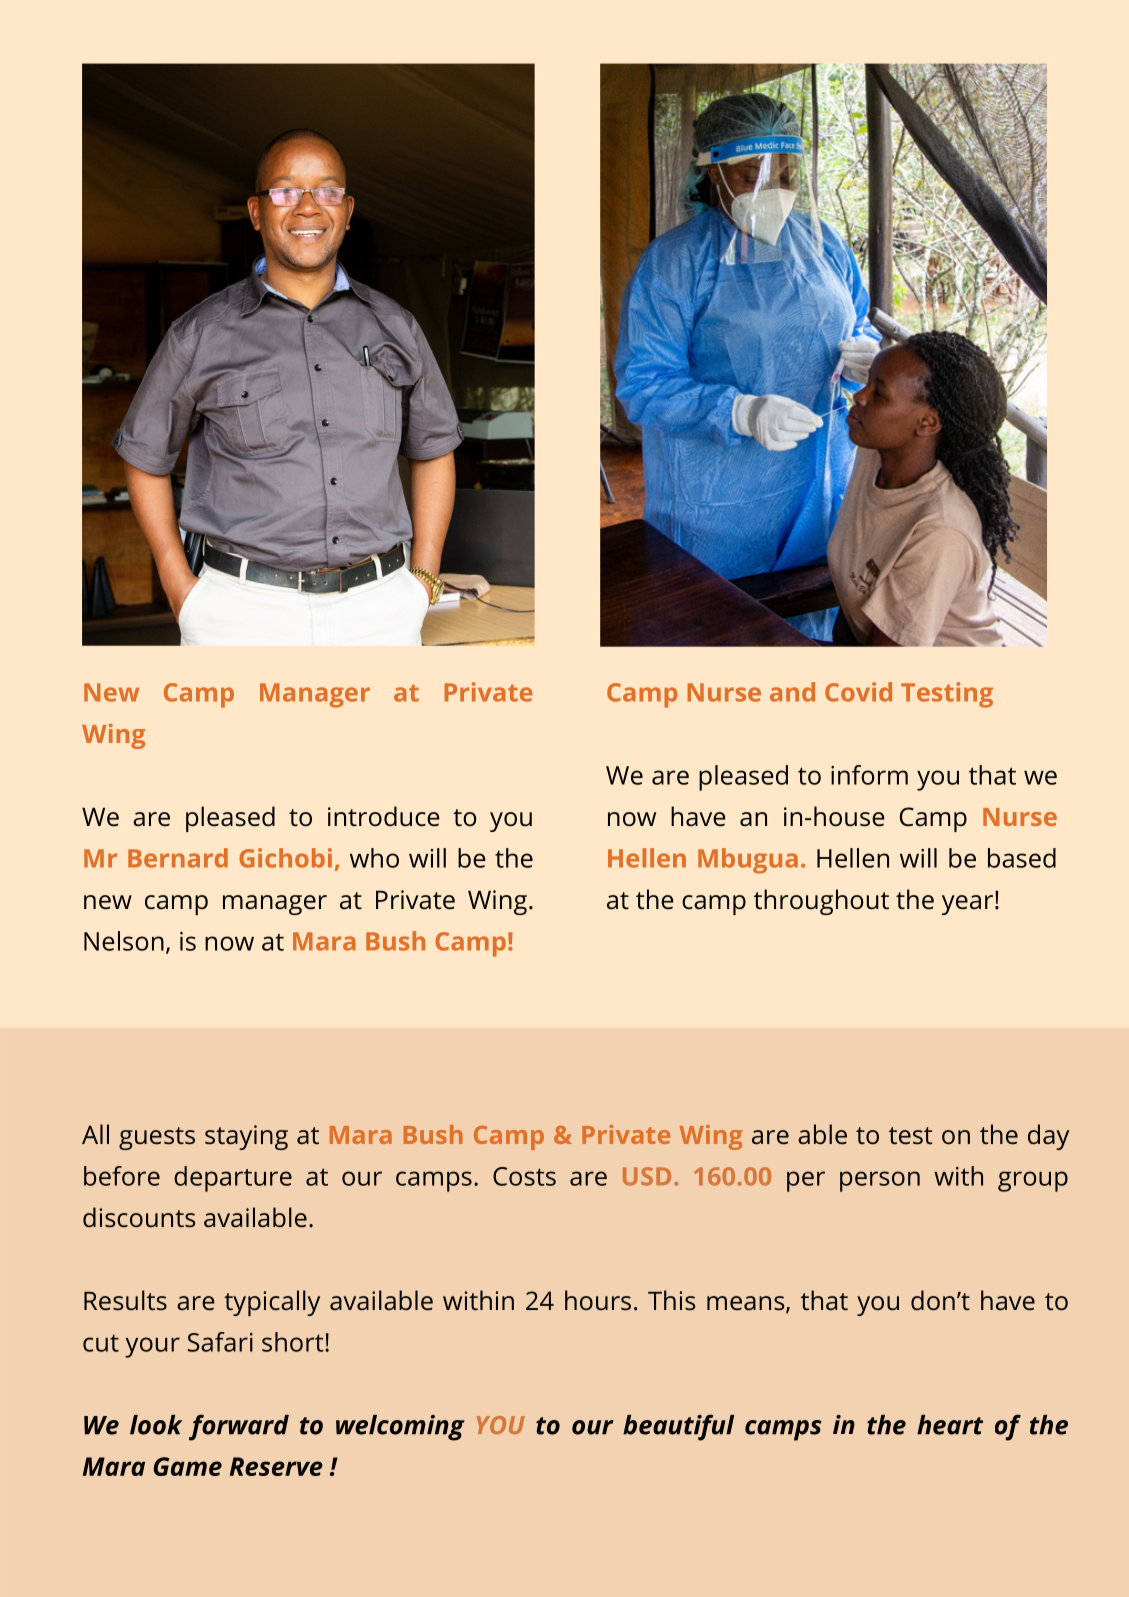  Describe the element at coordinates (880, 1181) in the screenshot. I see `person` at that location.
